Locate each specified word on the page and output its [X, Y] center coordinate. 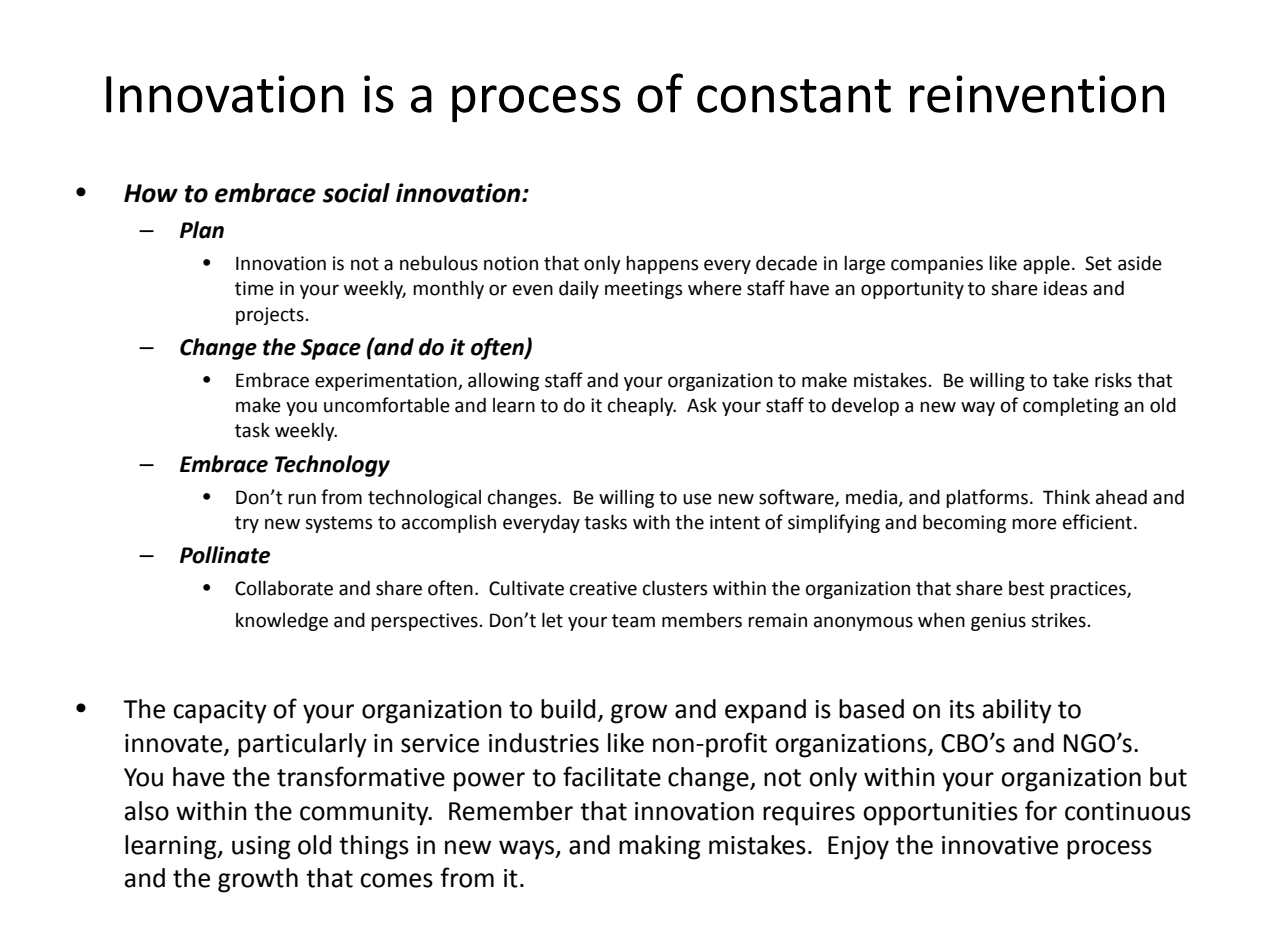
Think [1066, 497]
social [356, 193]
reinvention [1037, 94]
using [261, 848]
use [697, 499]
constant [794, 96]
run [302, 499]
